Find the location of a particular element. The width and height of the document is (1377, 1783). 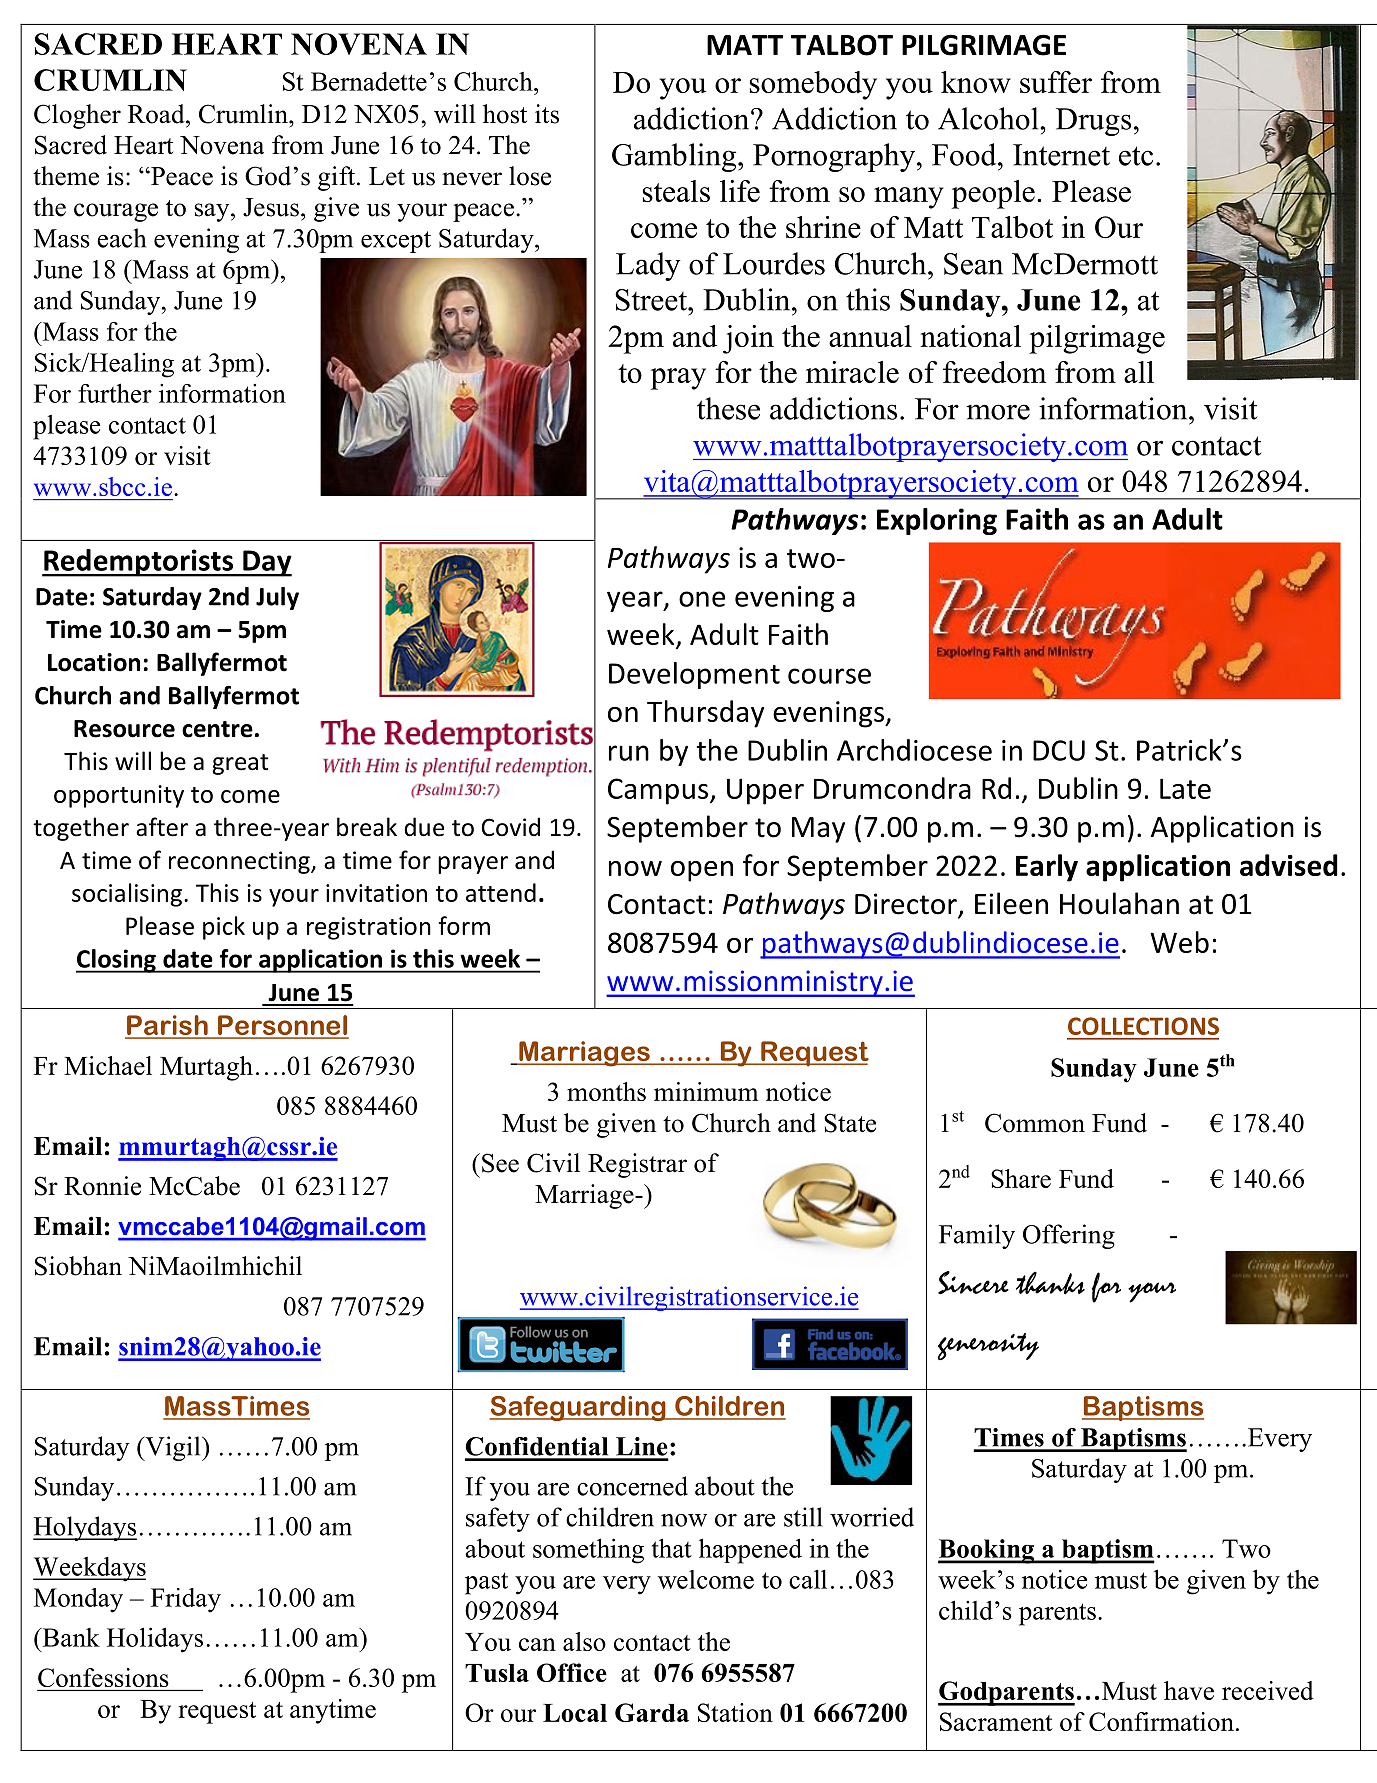

Friday is located at coordinates (186, 1600).
